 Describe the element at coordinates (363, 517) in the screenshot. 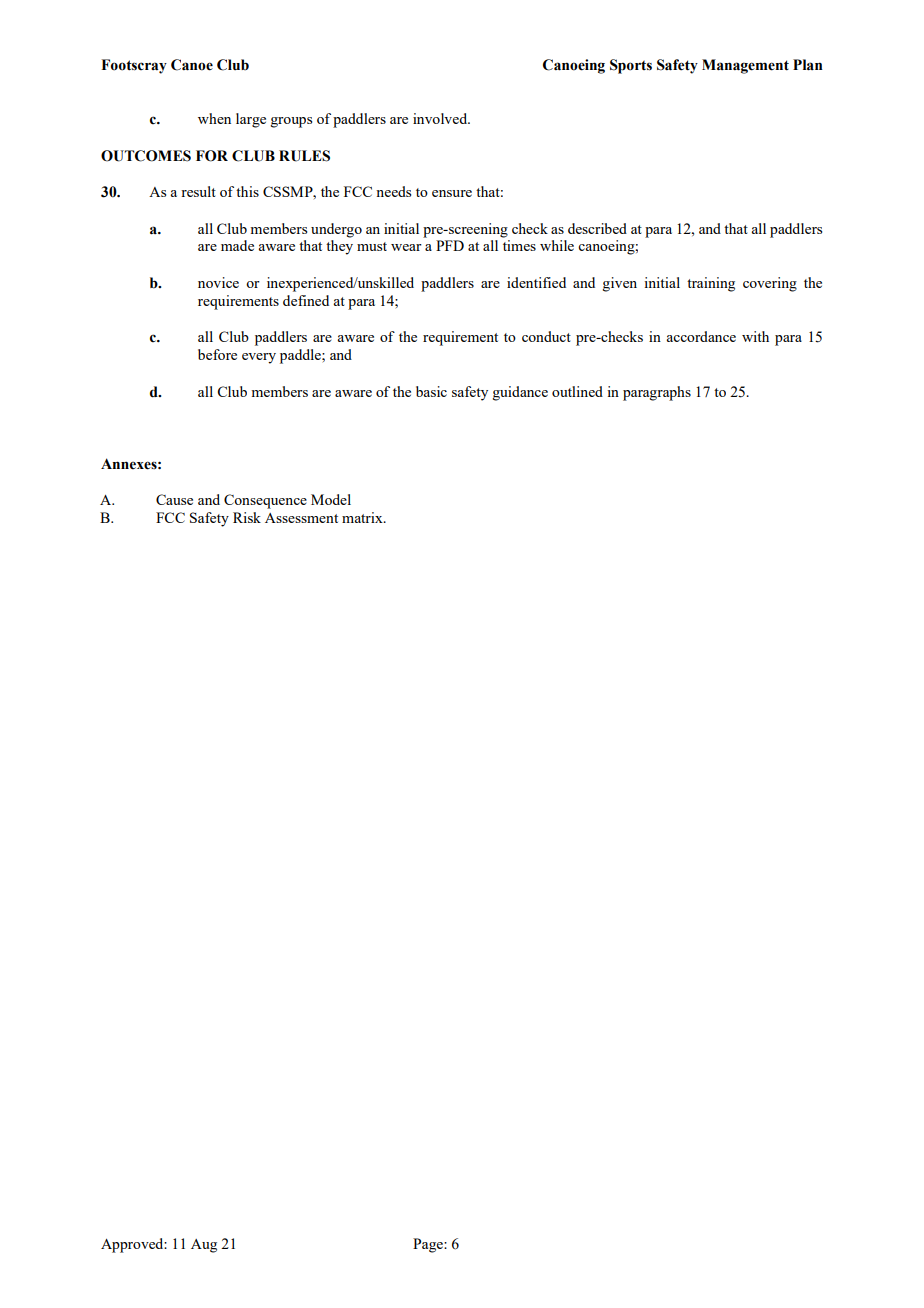

I see `matrix` at that location.
